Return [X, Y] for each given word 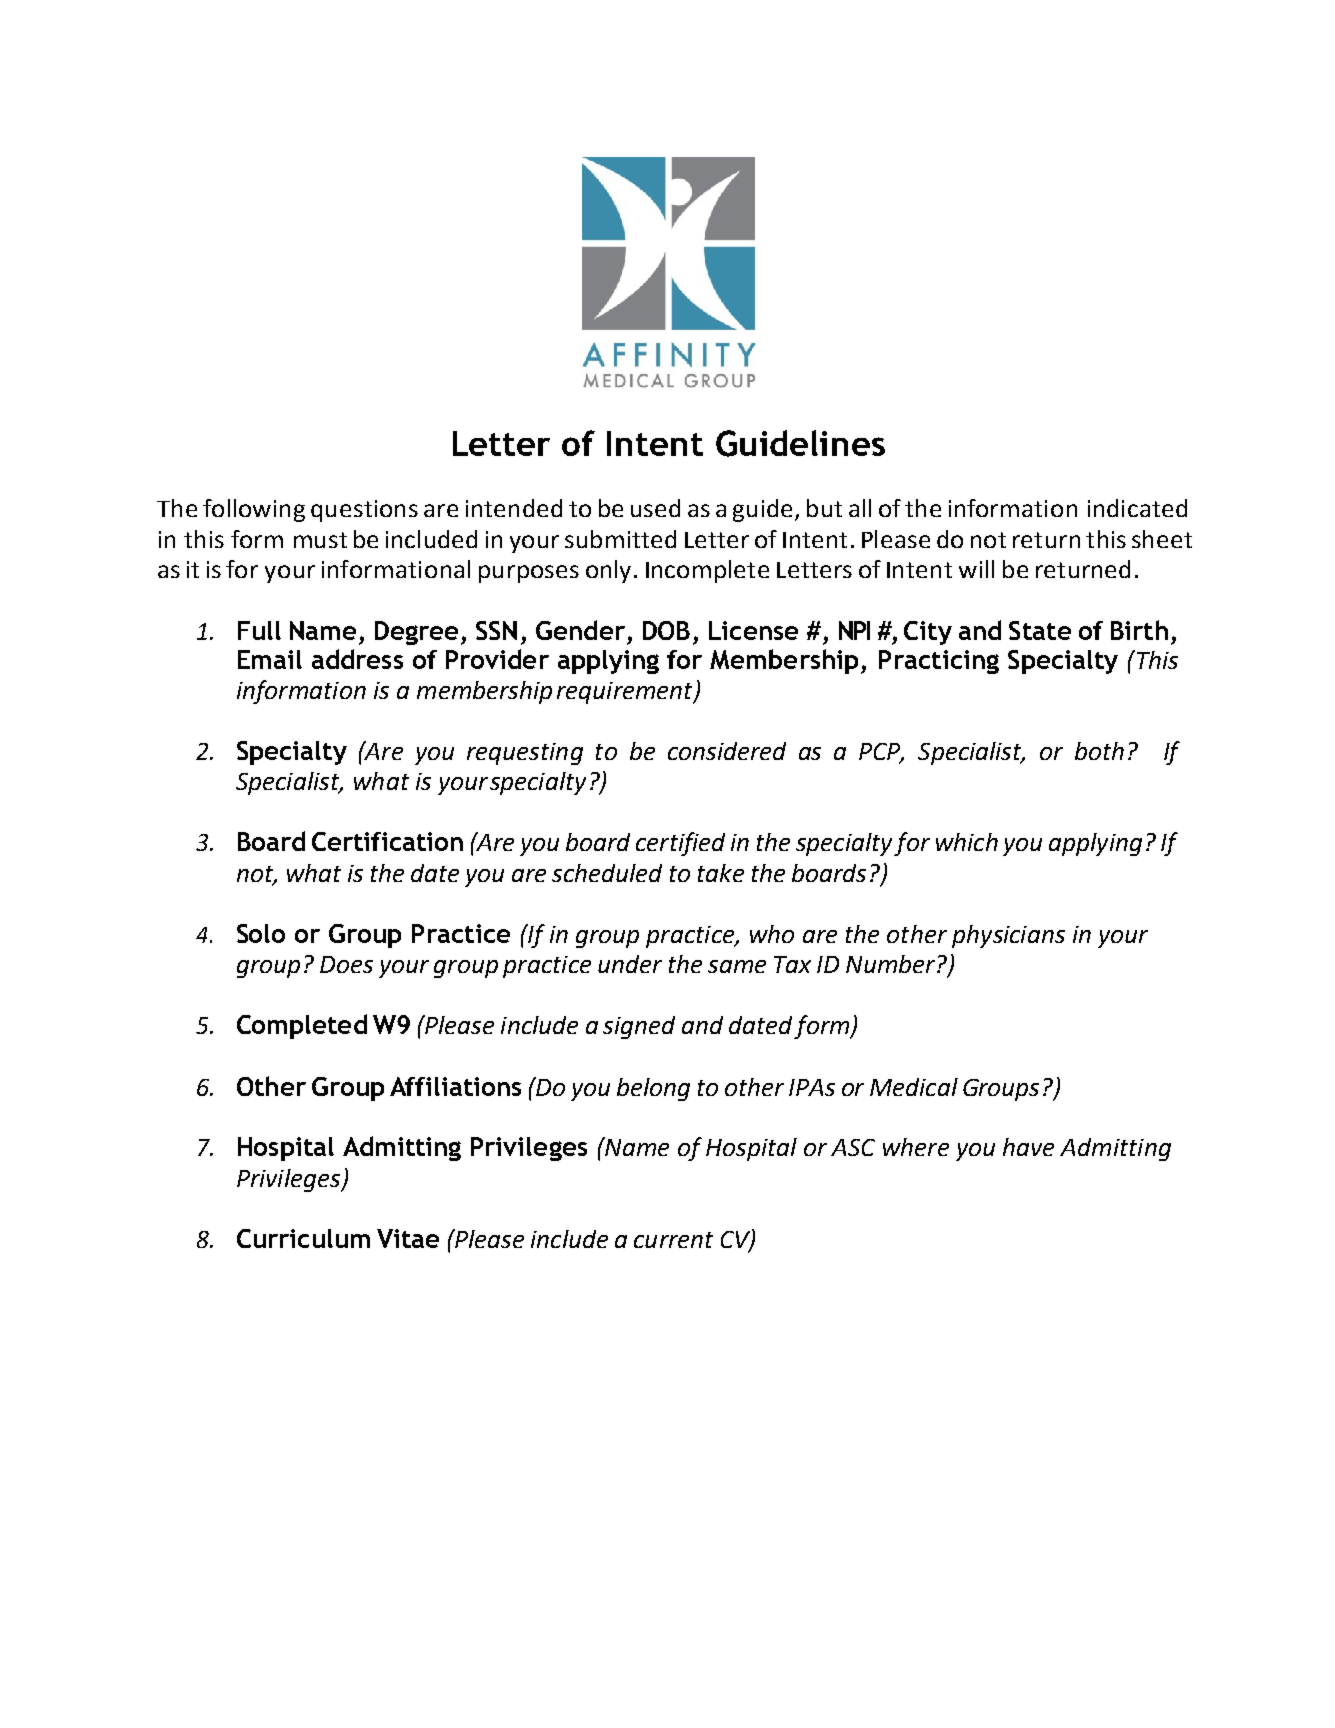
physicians [1008, 936]
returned [1083, 569]
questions [364, 511]
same [737, 966]
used [655, 508]
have [1028, 1147]
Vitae [408, 1238]
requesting [525, 754]
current [673, 1240]
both [1099, 751]
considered [727, 751]
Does [346, 964]
